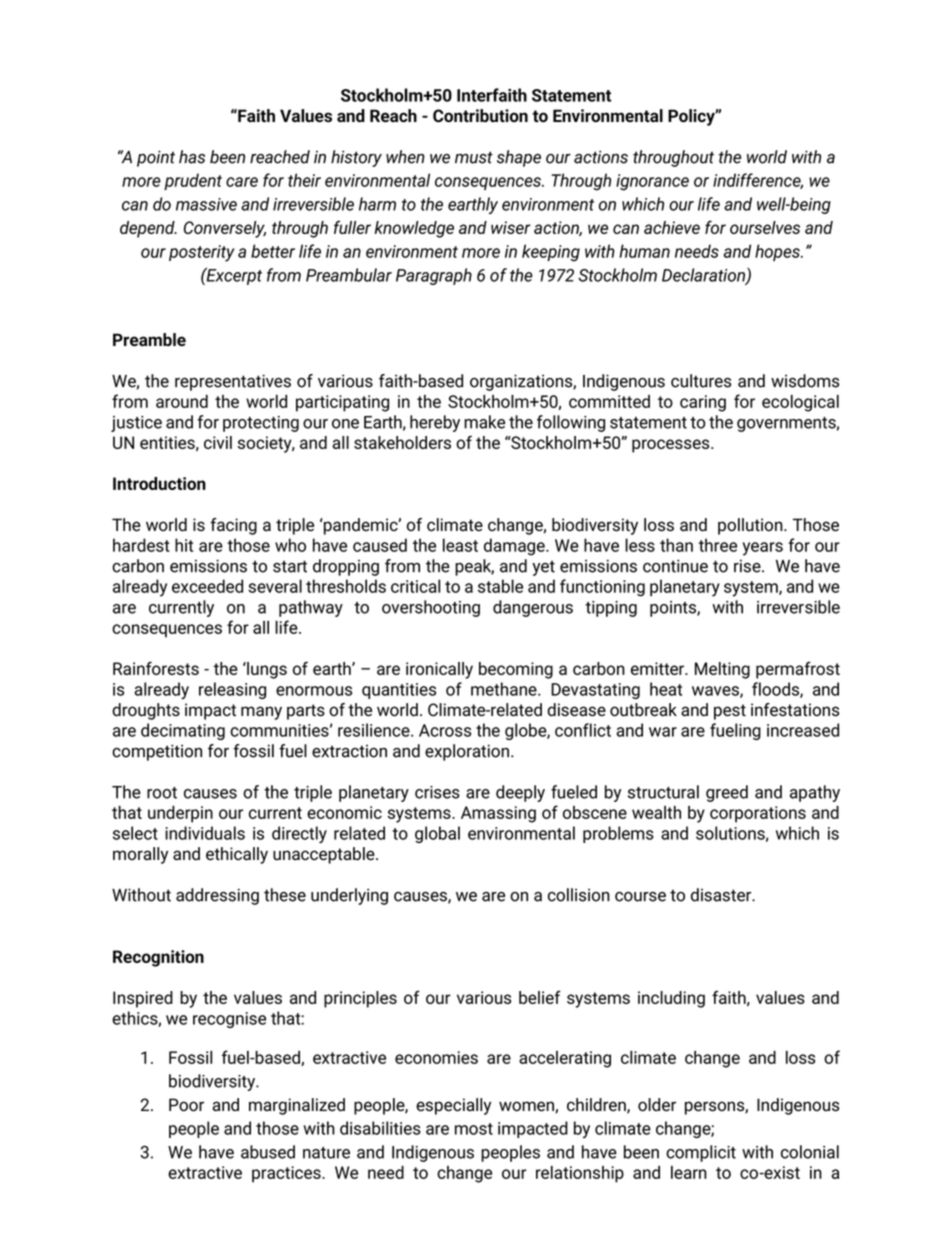  What do you see at coordinates (474, 1129) in the screenshot?
I see `most` at bounding box center [474, 1129].
